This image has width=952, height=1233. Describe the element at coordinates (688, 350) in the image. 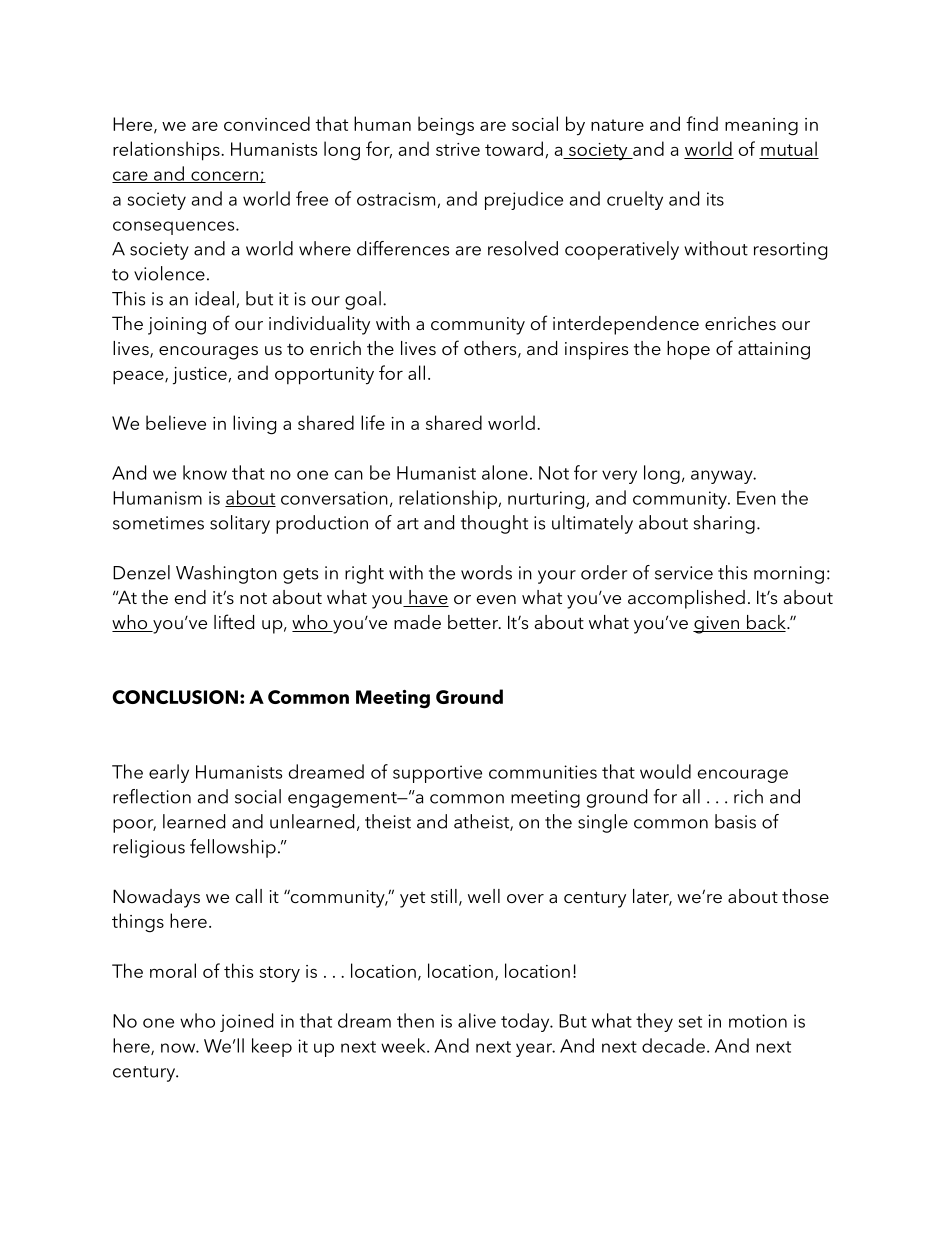

I see `hope` at that location.
